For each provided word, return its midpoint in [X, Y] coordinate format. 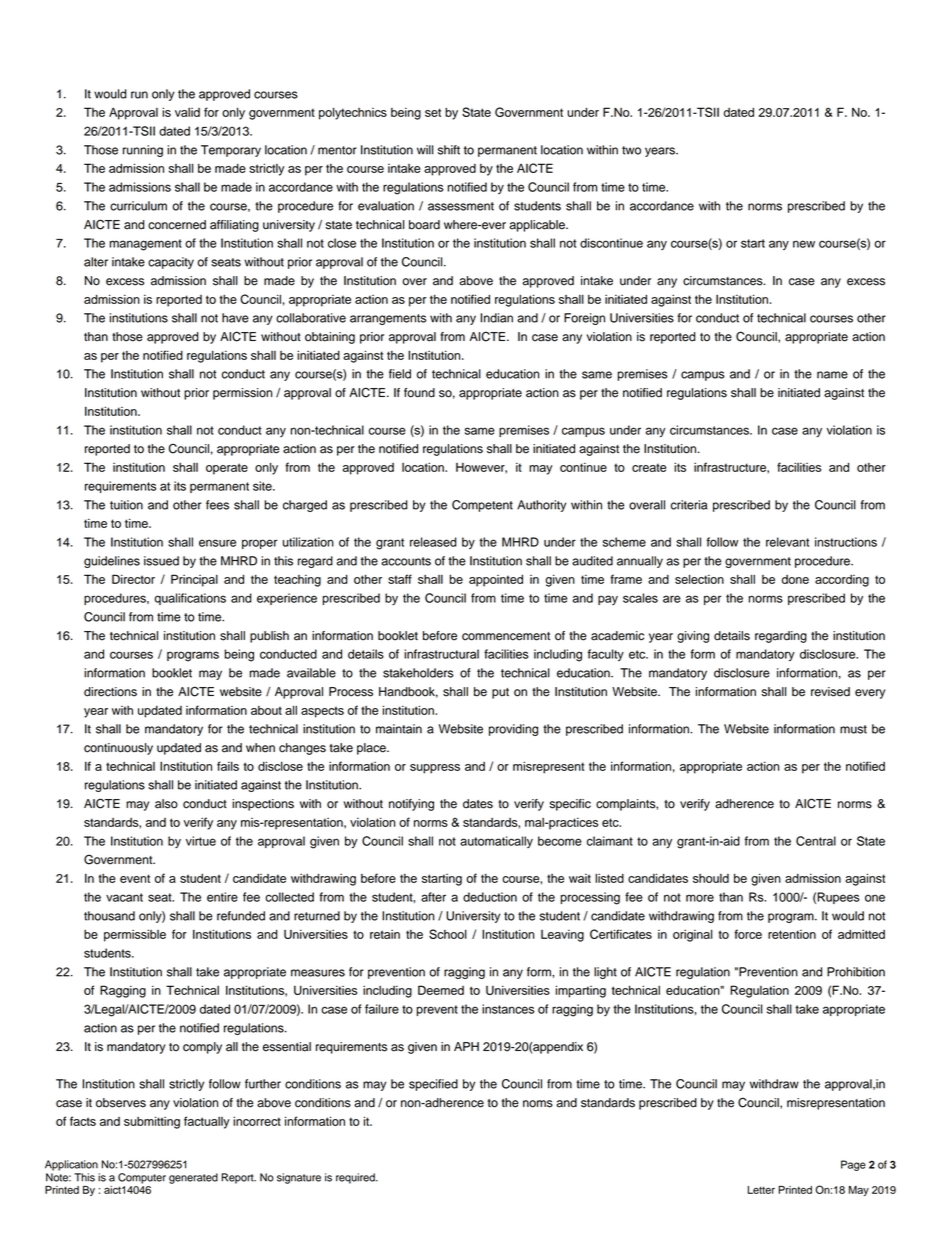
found [419, 393]
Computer [142, 1178]
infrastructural [441, 654]
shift [449, 150]
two [631, 150]
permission [242, 394]
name [832, 375]
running [143, 151]
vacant [124, 897]
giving [693, 637]
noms [538, 1104]
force [748, 934]
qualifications [190, 599]
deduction [490, 897]
